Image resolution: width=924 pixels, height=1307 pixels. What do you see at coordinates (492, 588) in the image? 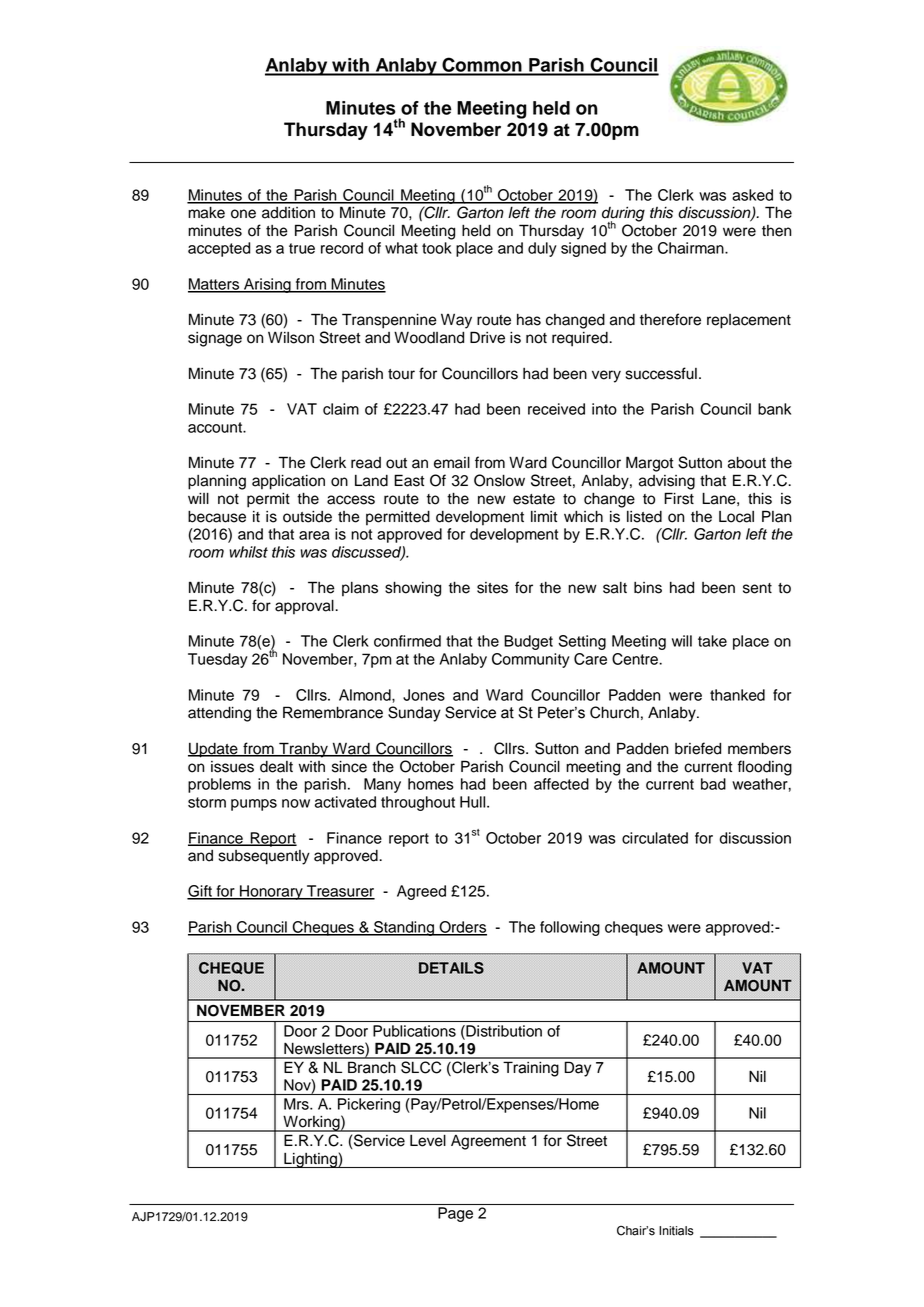
I see `sites` at bounding box center [492, 588].
